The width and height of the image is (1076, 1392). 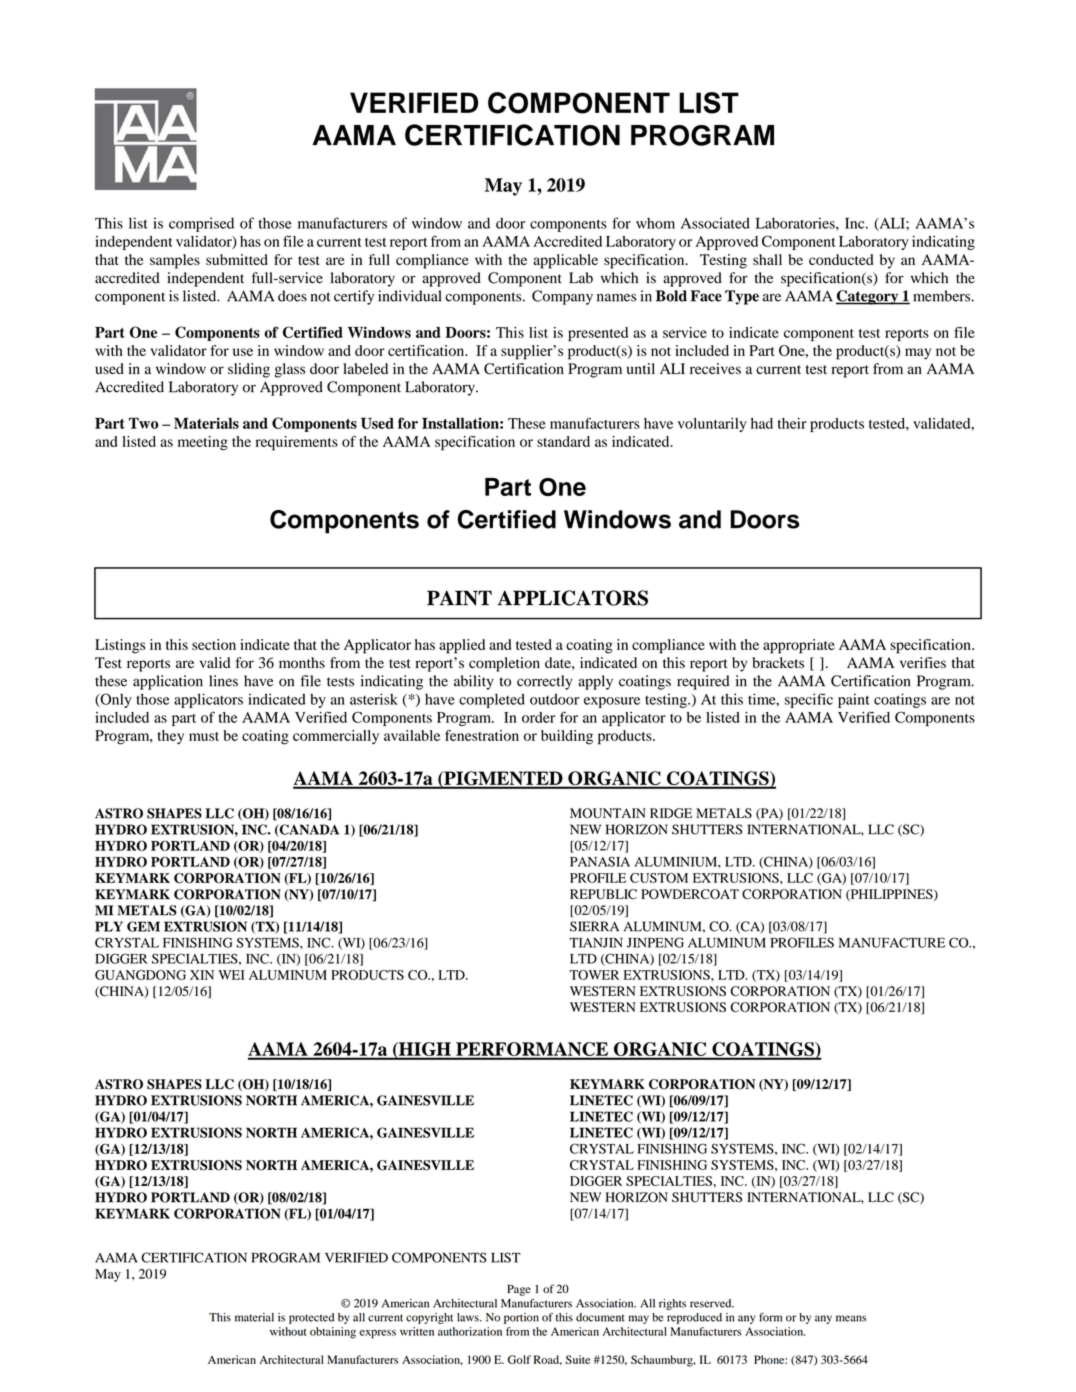 What do you see at coordinates (204, 736) in the image?
I see `must` at bounding box center [204, 736].
